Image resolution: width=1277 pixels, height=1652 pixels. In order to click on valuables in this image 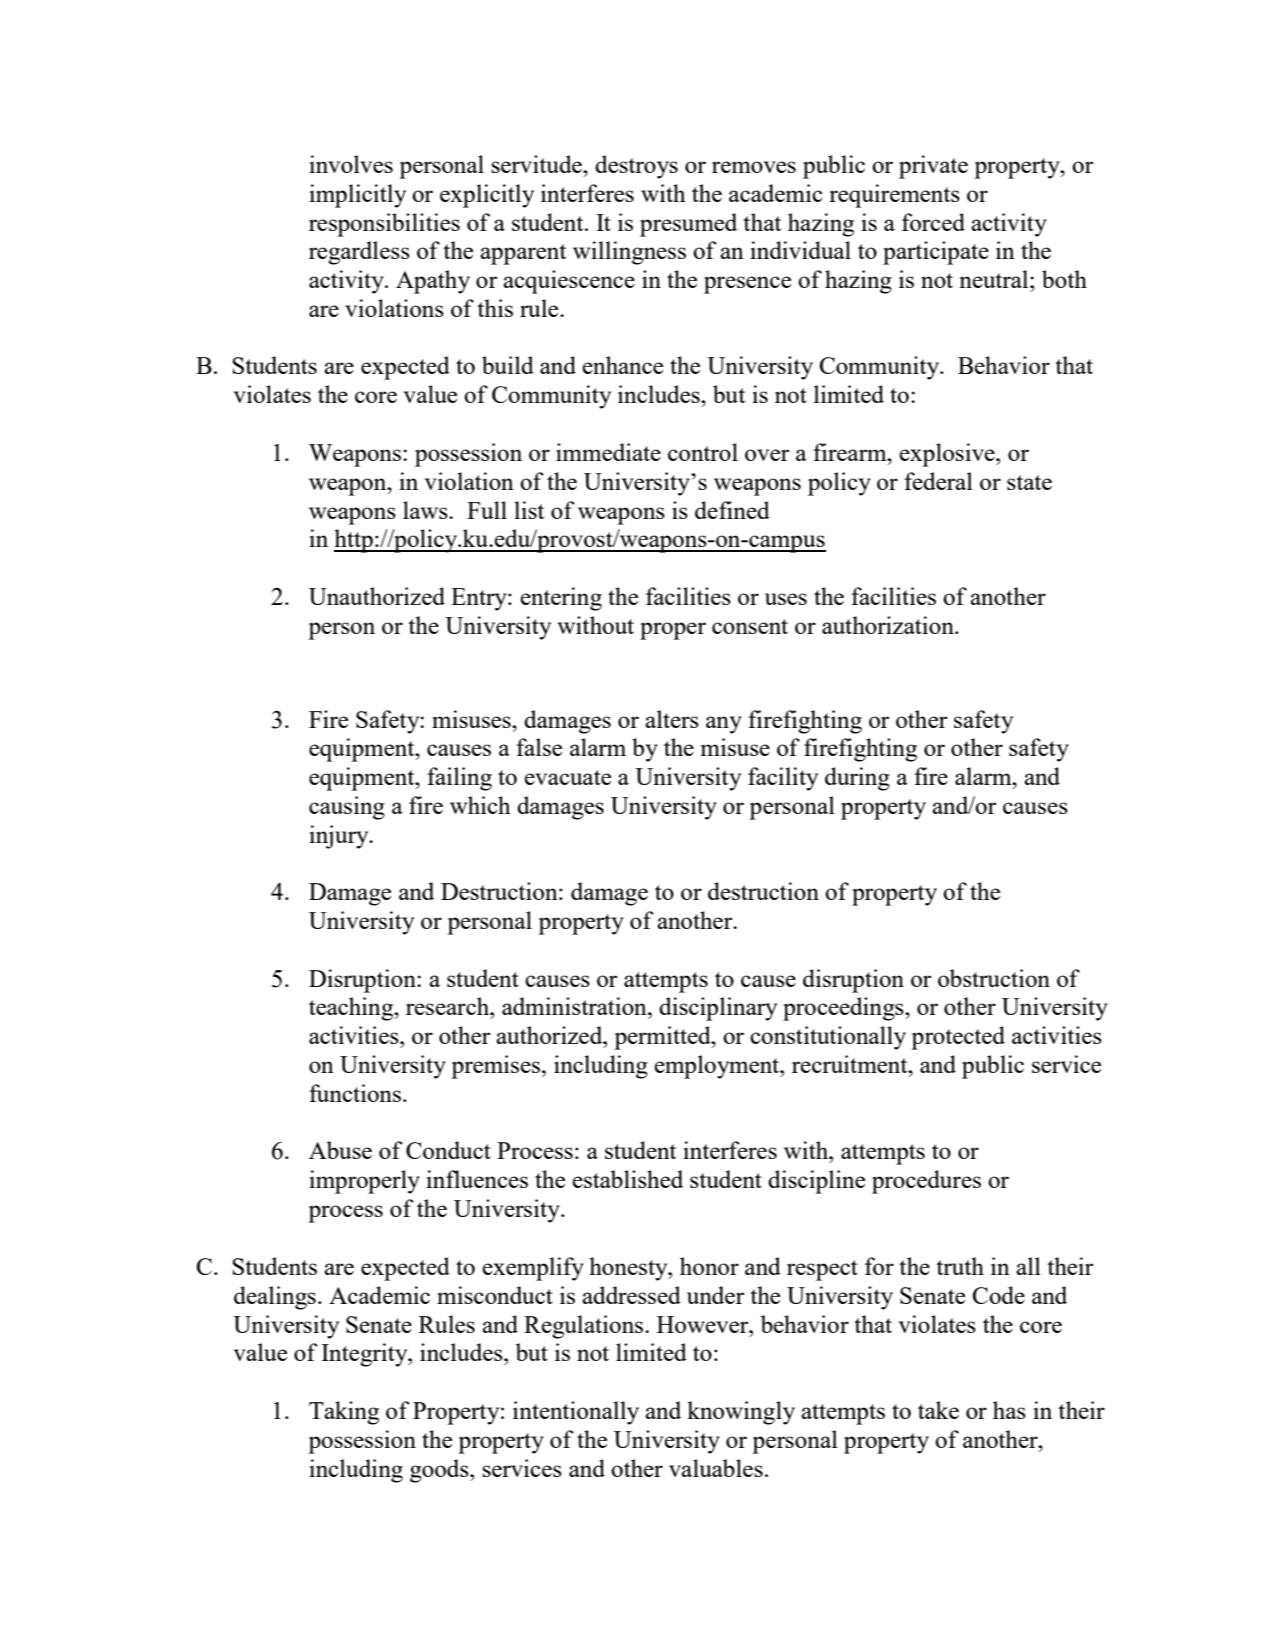, I will do `click(716, 1468)`.
